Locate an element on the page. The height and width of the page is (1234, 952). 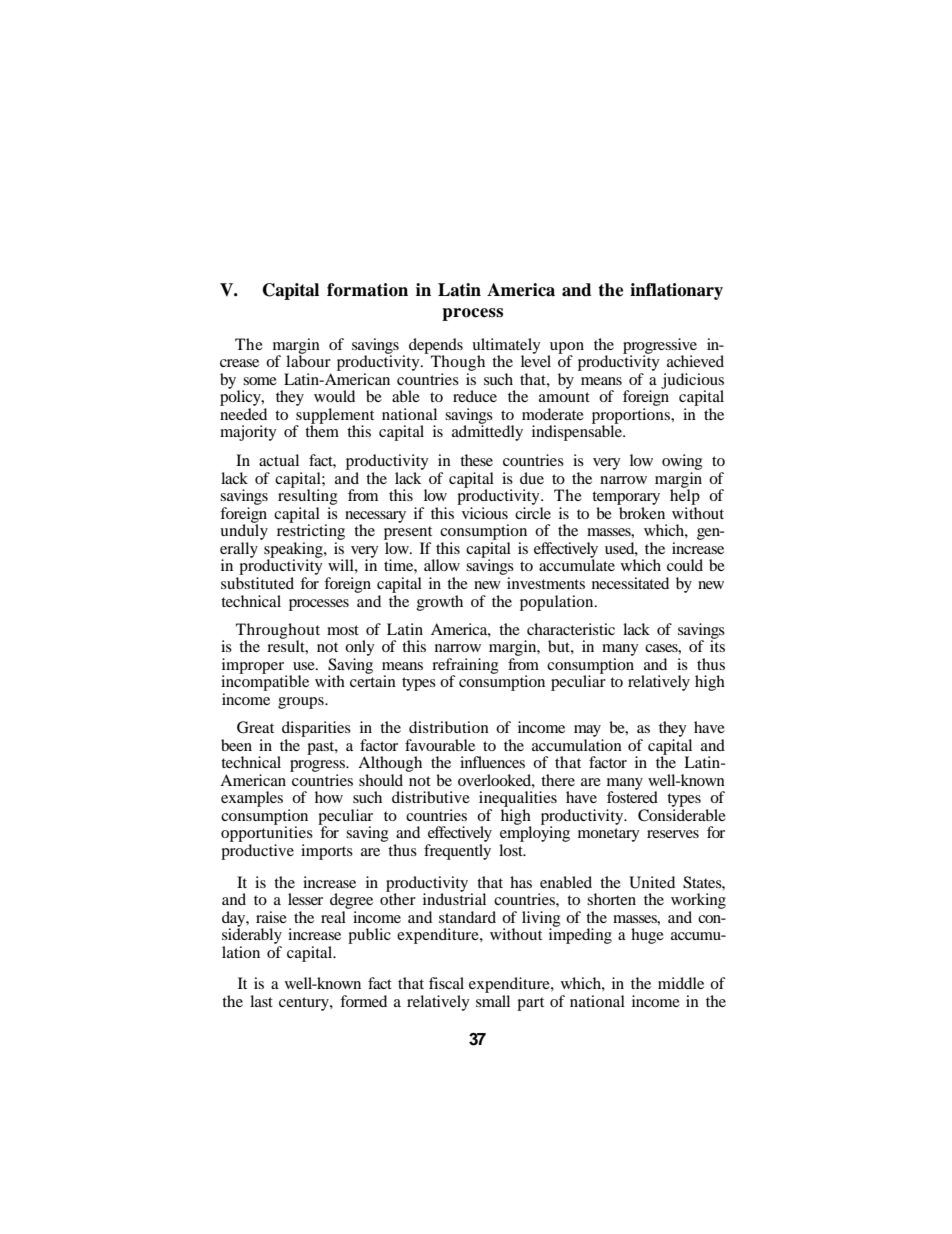
its is located at coordinates (717, 645).
